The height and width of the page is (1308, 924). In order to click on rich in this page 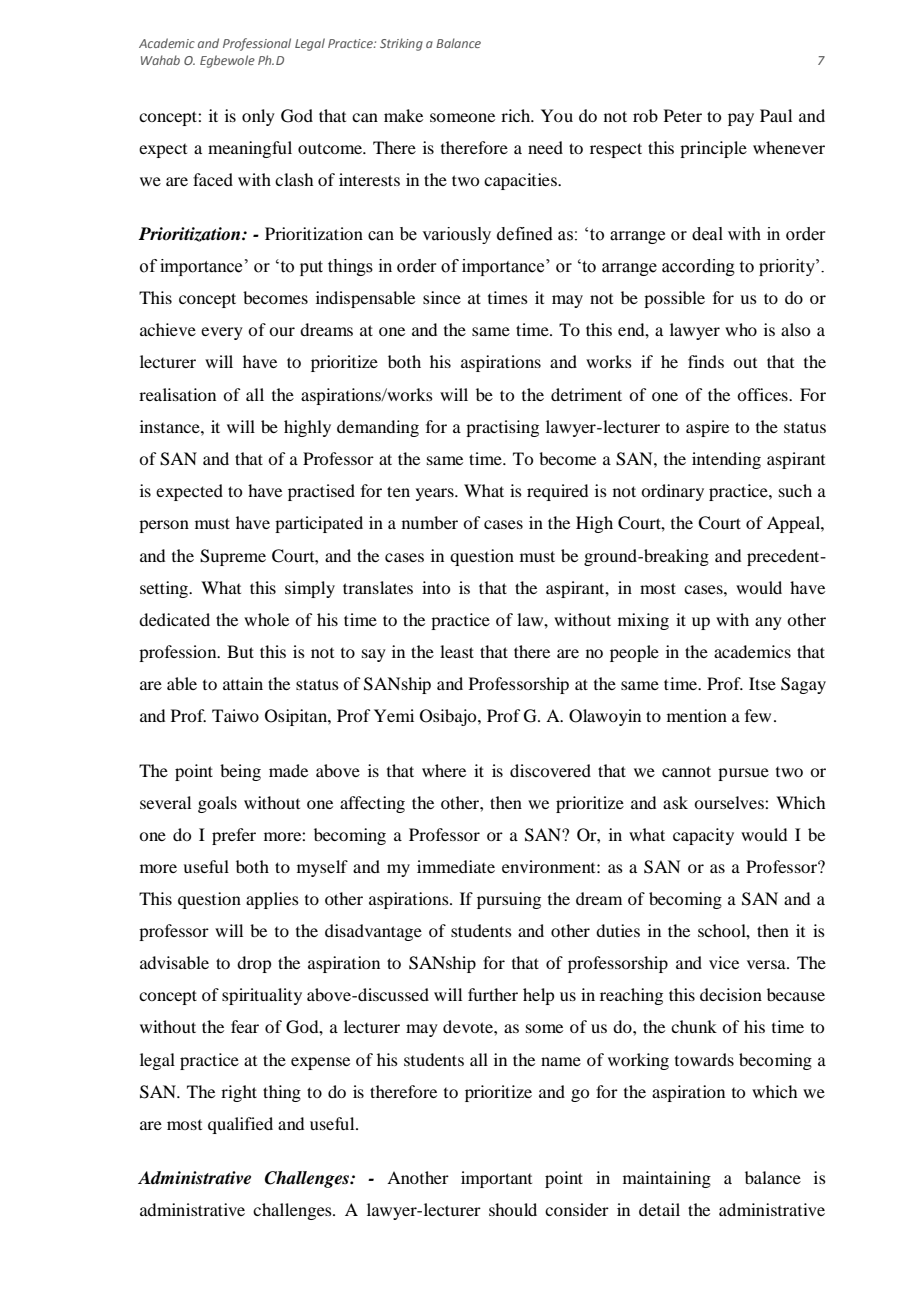, I will do `click(517, 115)`.
